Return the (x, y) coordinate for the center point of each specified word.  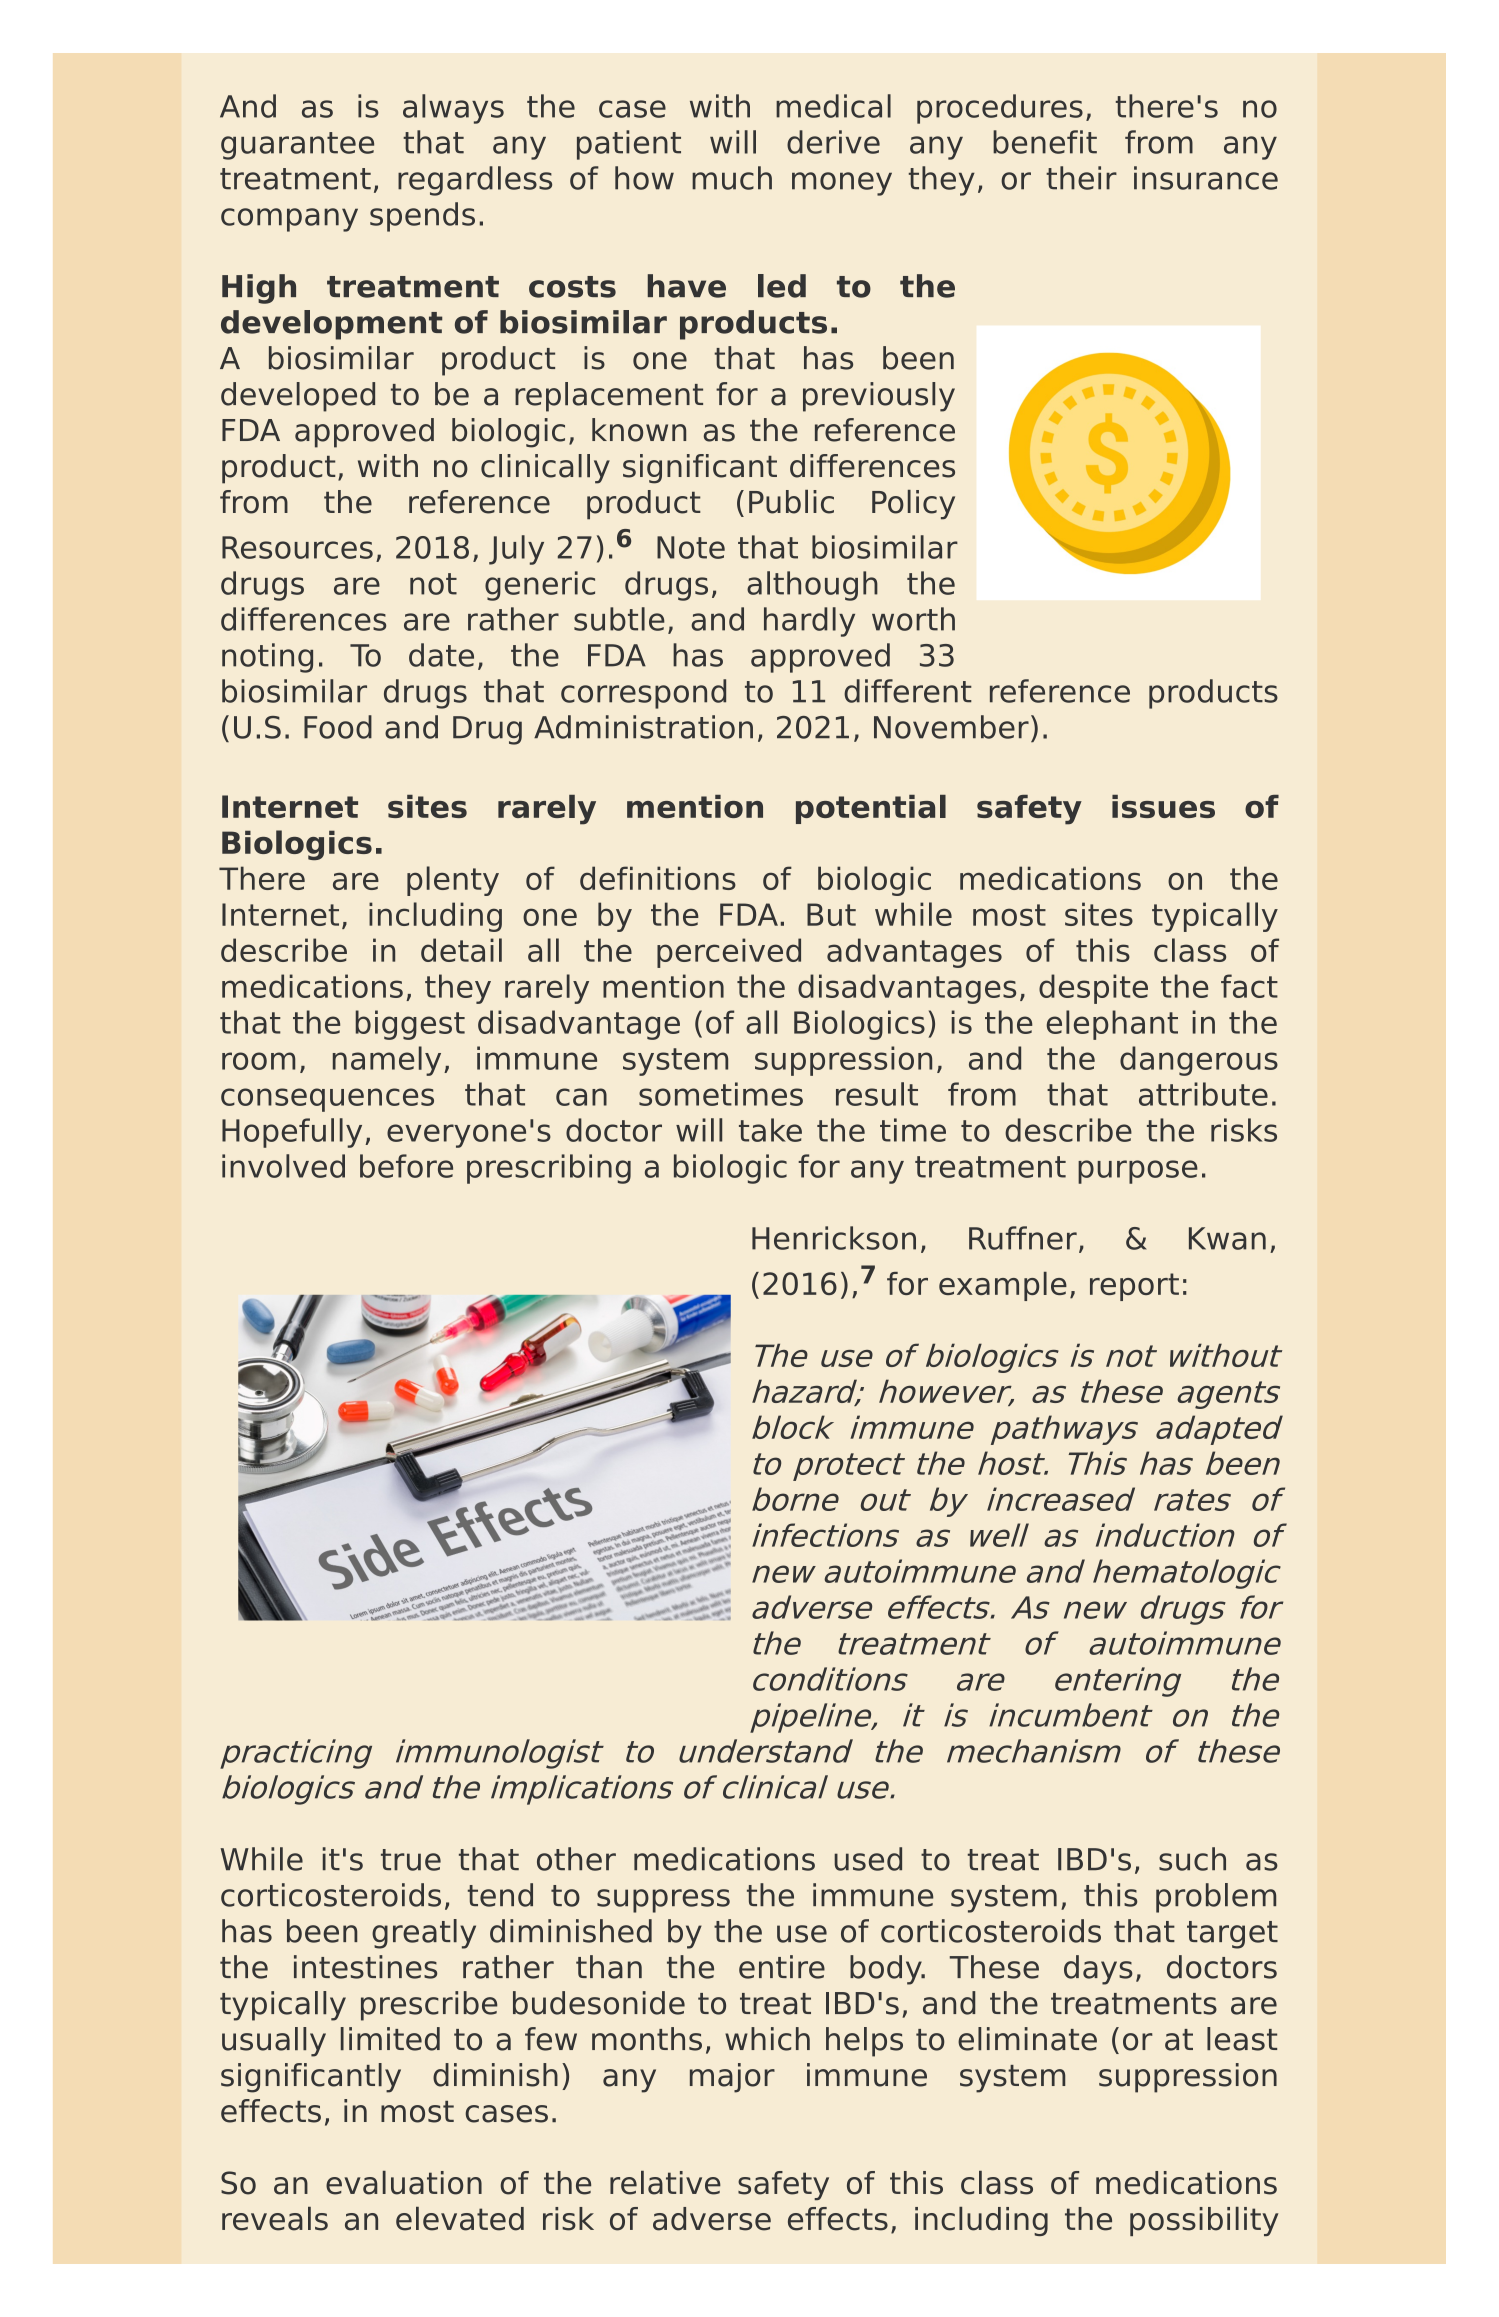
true (411, 1860)
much (732, 178)
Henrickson (834, 1238)
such (1192, 1859)
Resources (297, 547)
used (868, 1859)
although (812, 586)
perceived (729, 953)
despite (1093, 989)
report (1134, 1287)
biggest (410, 1025)
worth (913, 619)
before (406, 1166)
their (1081, 178)
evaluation (404, 2183)
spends (422, 217)
